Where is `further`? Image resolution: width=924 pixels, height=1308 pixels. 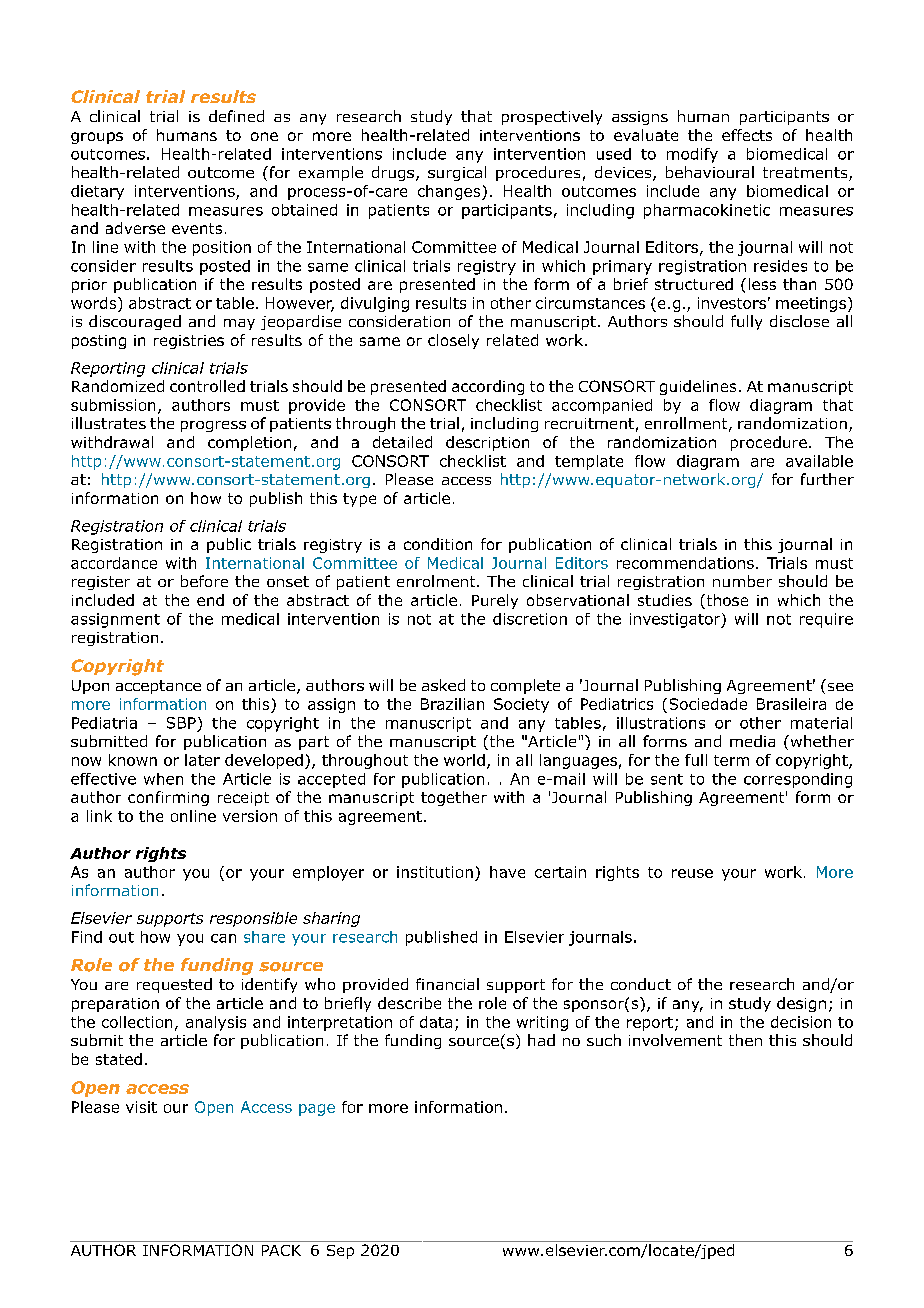
further is located at coordinates (827, 479).
